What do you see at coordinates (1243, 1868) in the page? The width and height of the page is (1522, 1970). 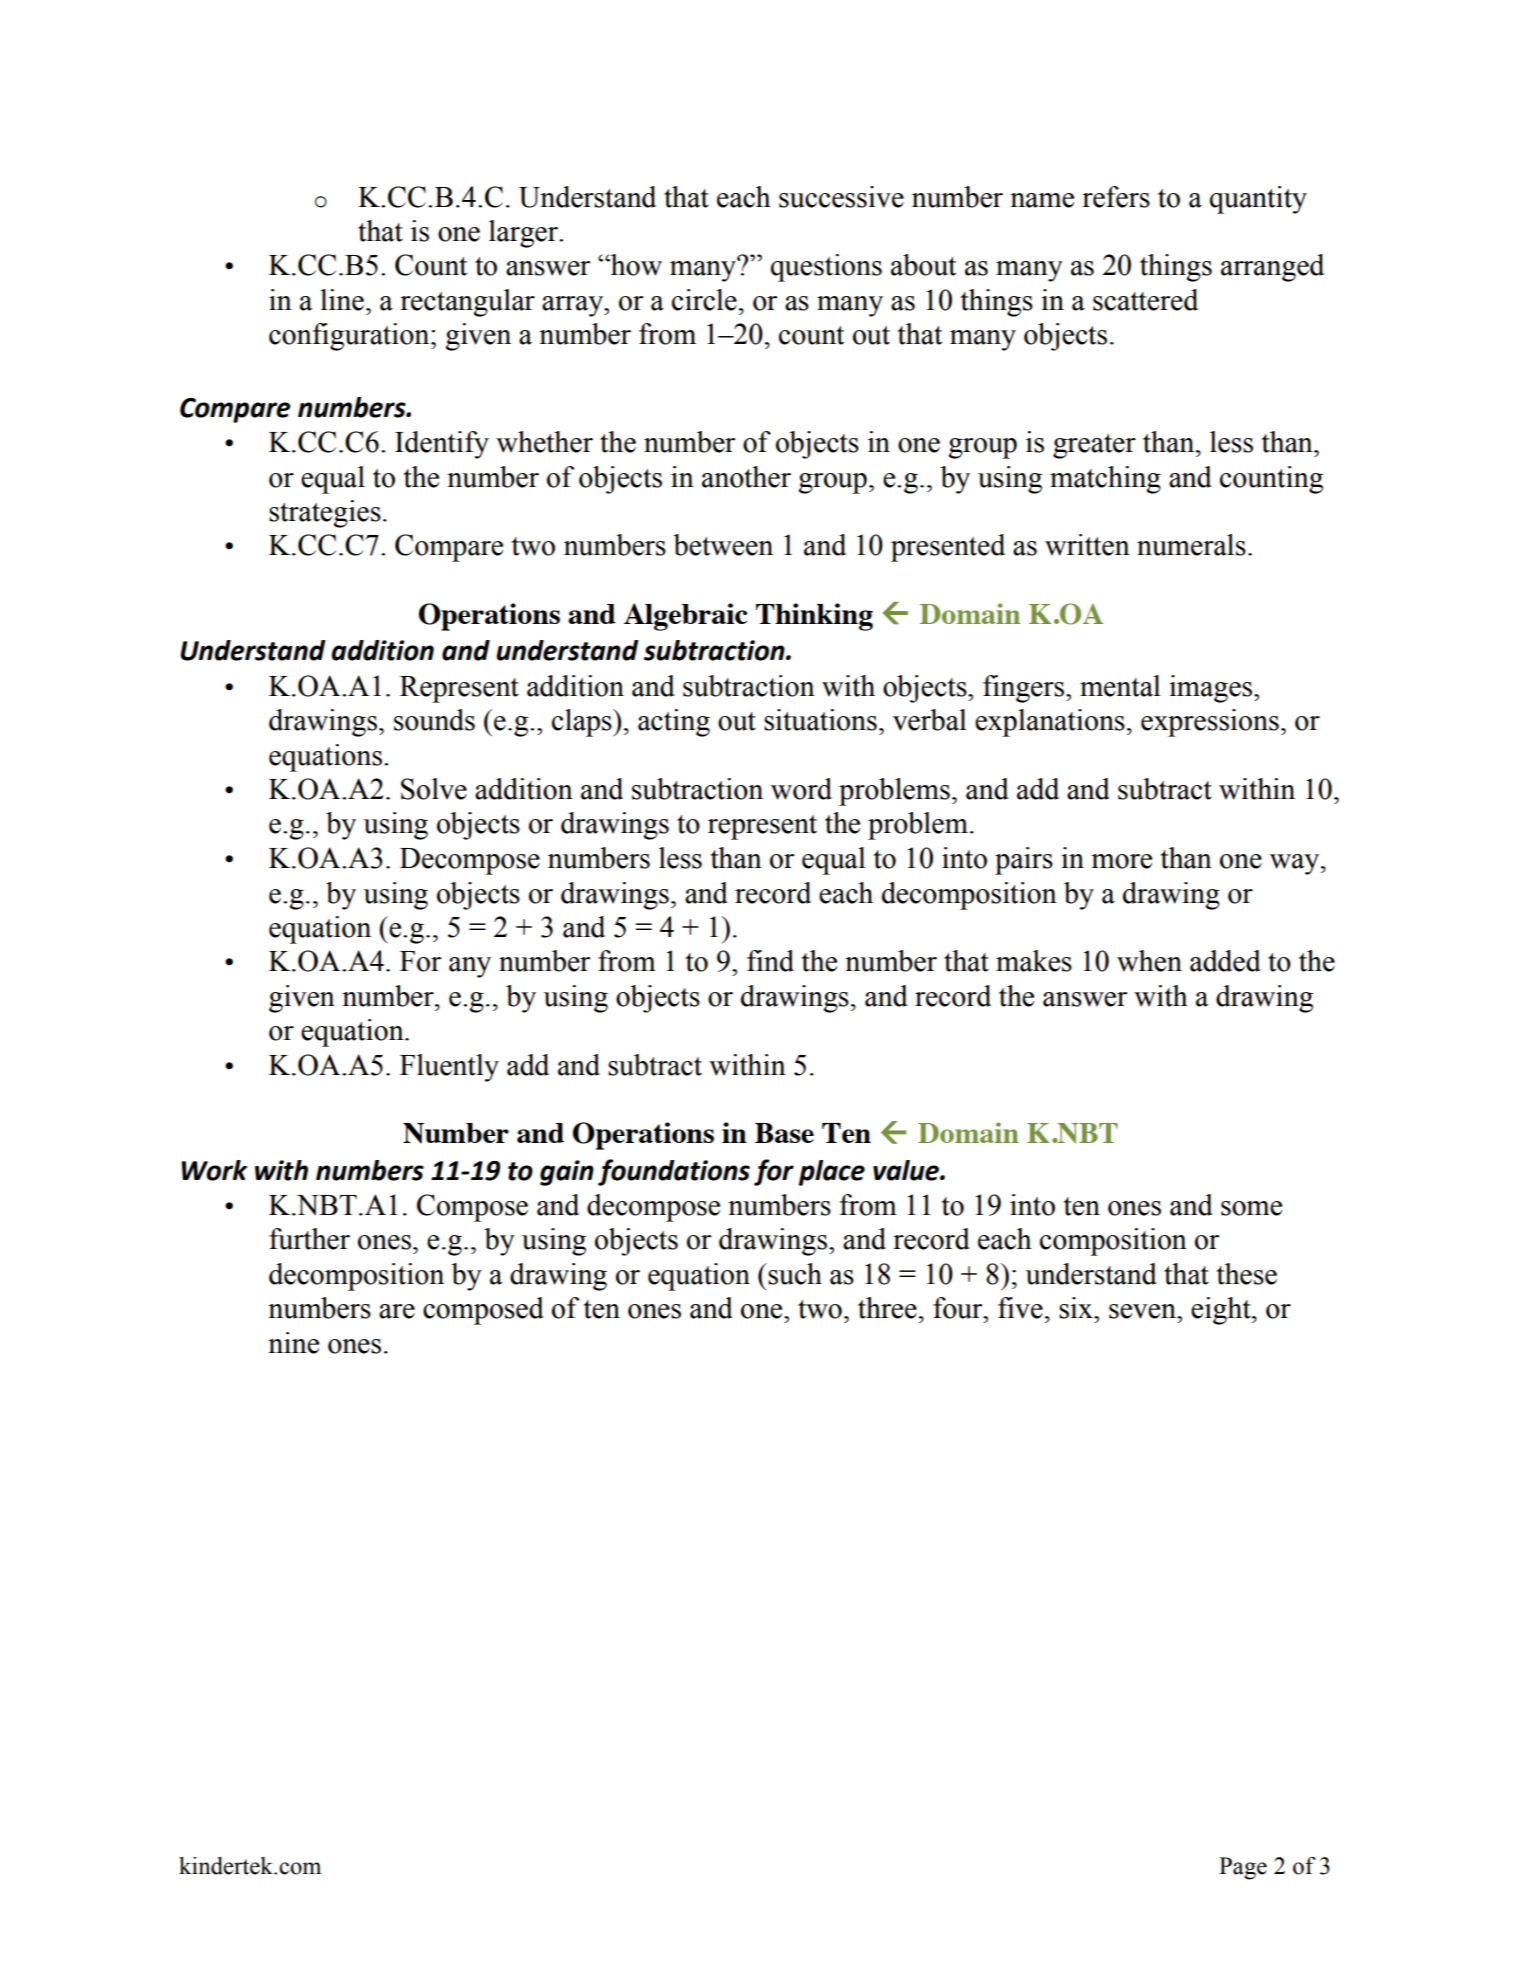 I see `Page` at bounding box center [1243, 1868].
